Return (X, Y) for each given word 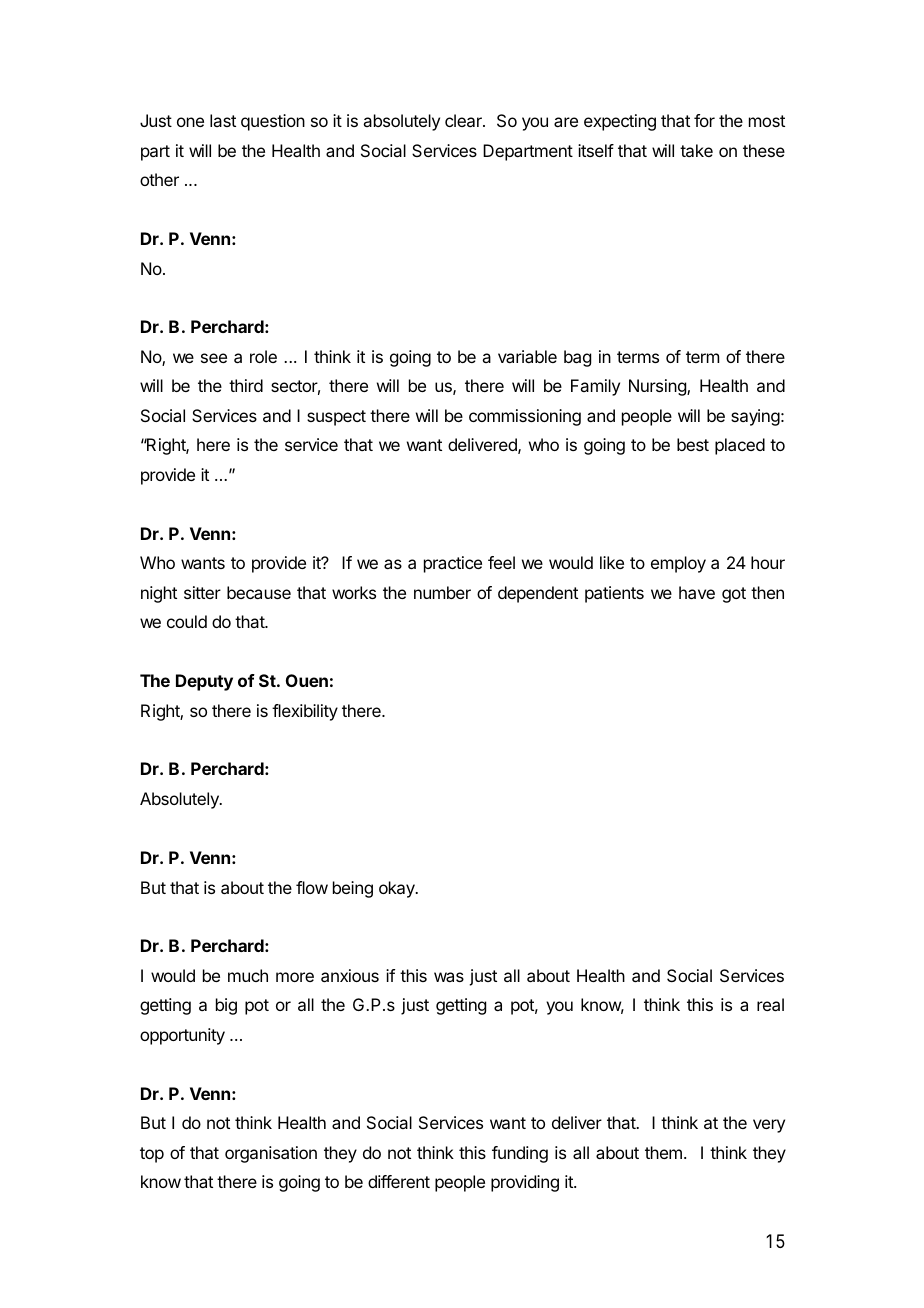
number (442, 592)
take (696, 150)
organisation (271, 1154)
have (697, 592)
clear (464, 120)
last (223, 120)
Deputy (204, 682)
